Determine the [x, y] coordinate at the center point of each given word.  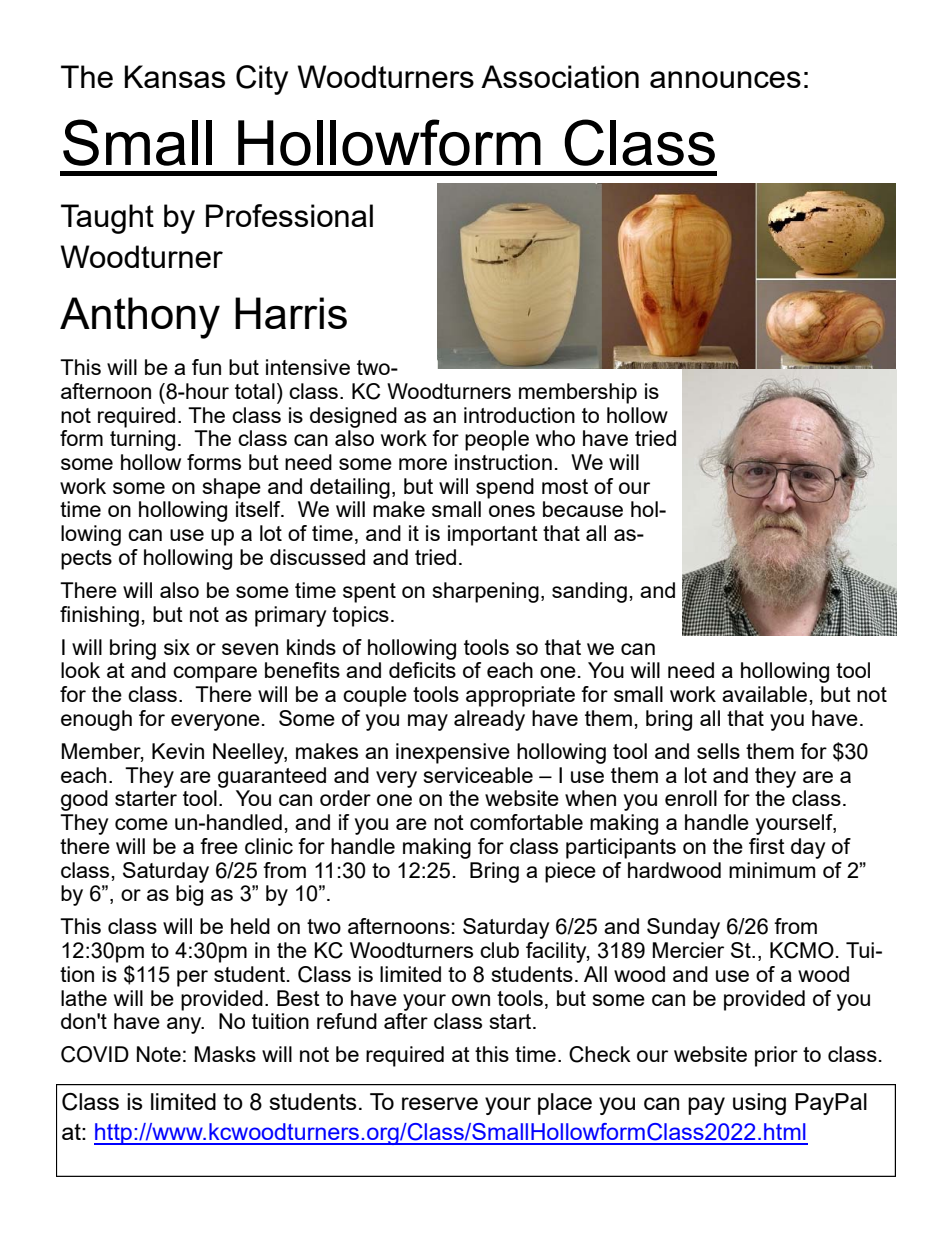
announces [725, 79]
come [141, 824]
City [262, 80]
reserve [440, 1103]
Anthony [140, 318]
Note [159, 1054]
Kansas [175, 76]
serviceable [478, 775]
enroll [691, 798]
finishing [99, 616]
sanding [589, 592]
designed [353, 417]
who [555, 438]
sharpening [486, 592]
